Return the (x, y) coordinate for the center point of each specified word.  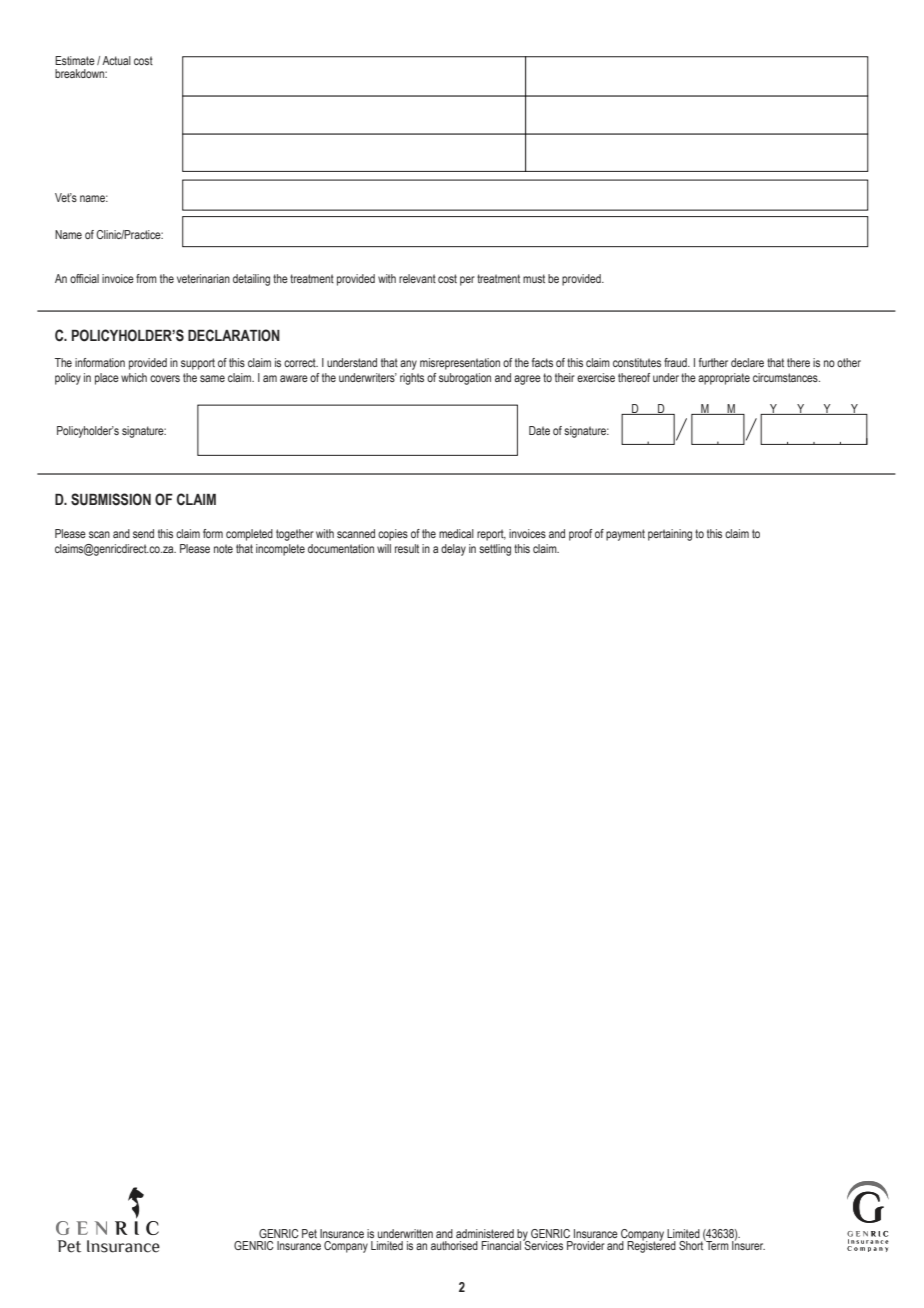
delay (453, 550)
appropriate (724, 379)
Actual (116, 60)
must (534, 278)
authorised (454, 1245)
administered (485, 1233)
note (223, 548)
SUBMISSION (111, 499)
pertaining (670, 535)
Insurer (748, 1244)
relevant (417, 278)
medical (456, 533)
